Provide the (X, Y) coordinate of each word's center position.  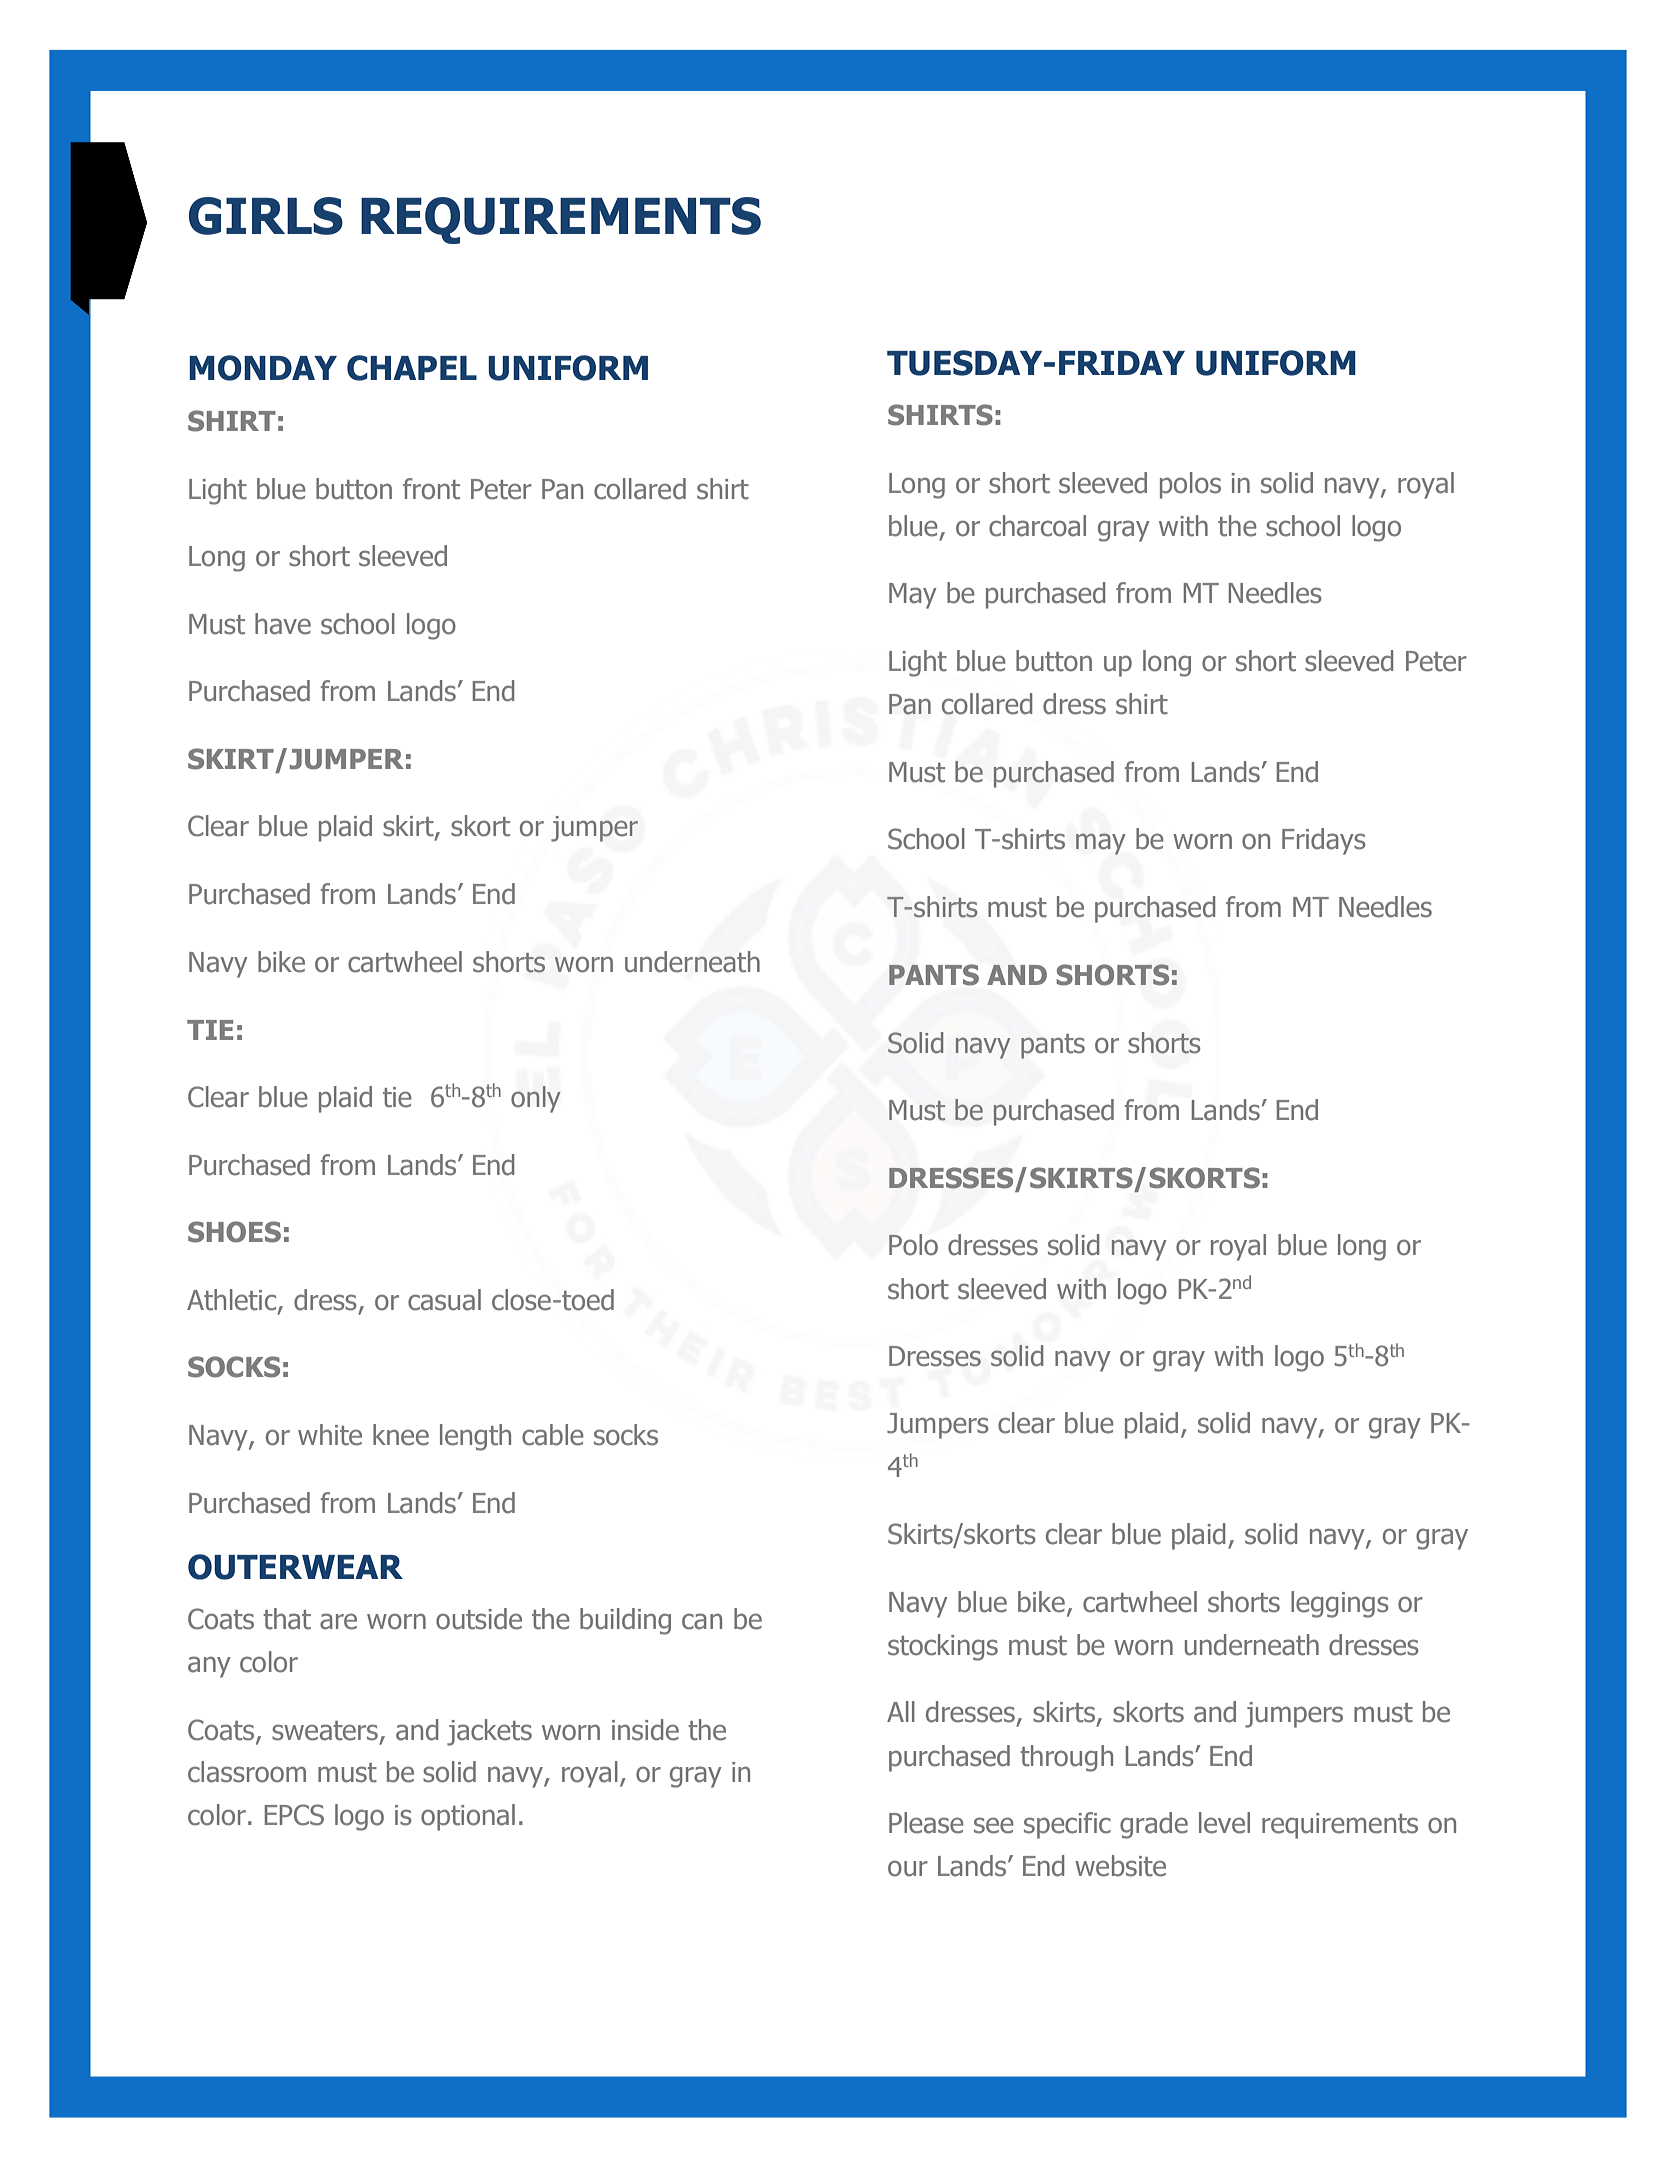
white (330, 1435)
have (283, 624)
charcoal (1037, 526)
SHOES (234, 1232)
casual (444, 1300)
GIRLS (266, 216)
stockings (943, 1647)
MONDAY (263, 368)
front (431, 489)
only (536, 1099)
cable (553, 1435)
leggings (1340, 1604)
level (1224, 1823)
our (908, 1868)
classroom (247, 1772)
